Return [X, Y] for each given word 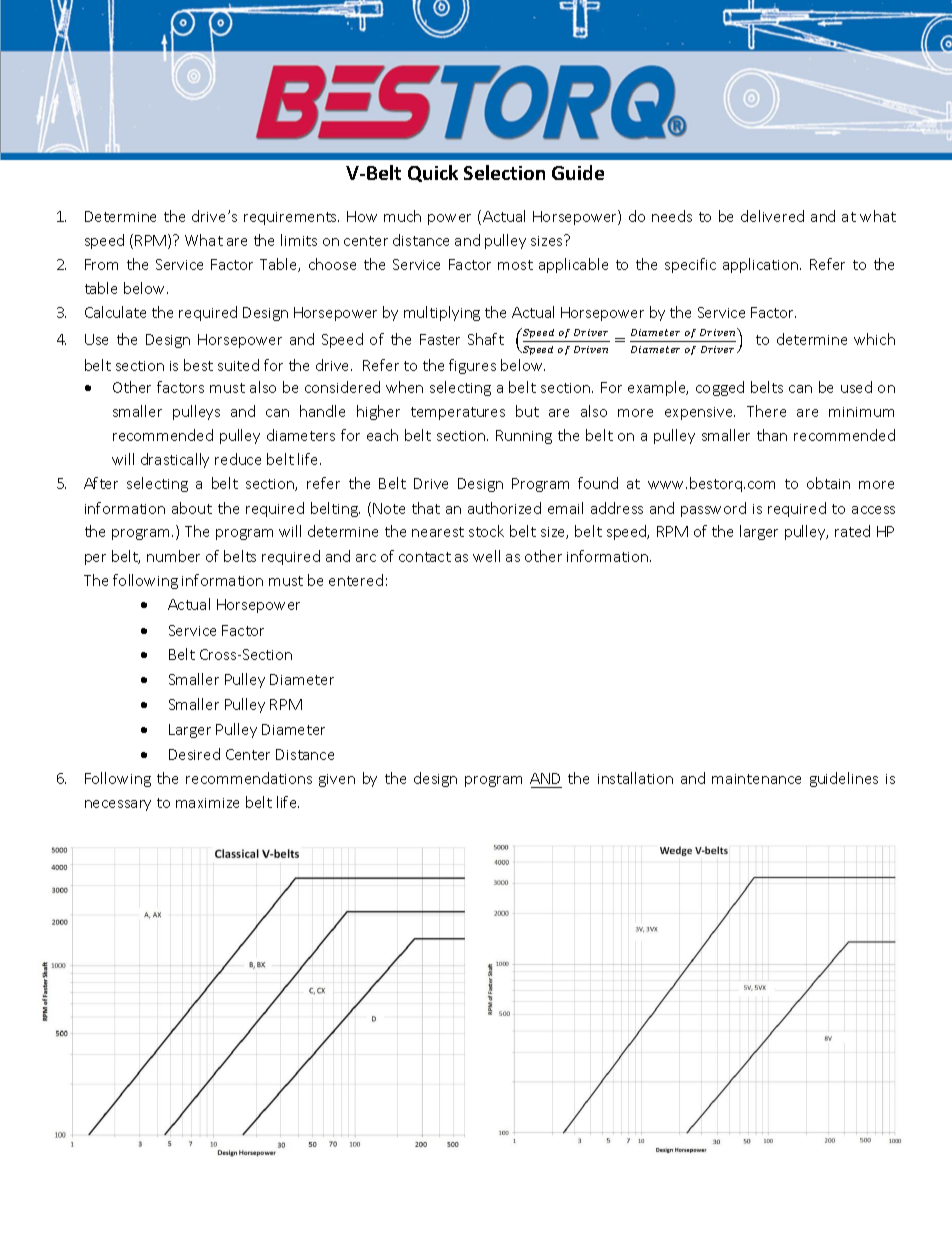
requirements [291, 218]
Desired [194, 754]
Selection [504, 172]
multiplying [442, 313]
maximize [207, 803]
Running [524, 437]
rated [852, 531]
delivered [772, 216]
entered [356, 580]
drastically [175, 460]
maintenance [756, 779]
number [173, 556]
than [772, 435]
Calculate [115, 312]
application [762, 265]
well [486, 556]
